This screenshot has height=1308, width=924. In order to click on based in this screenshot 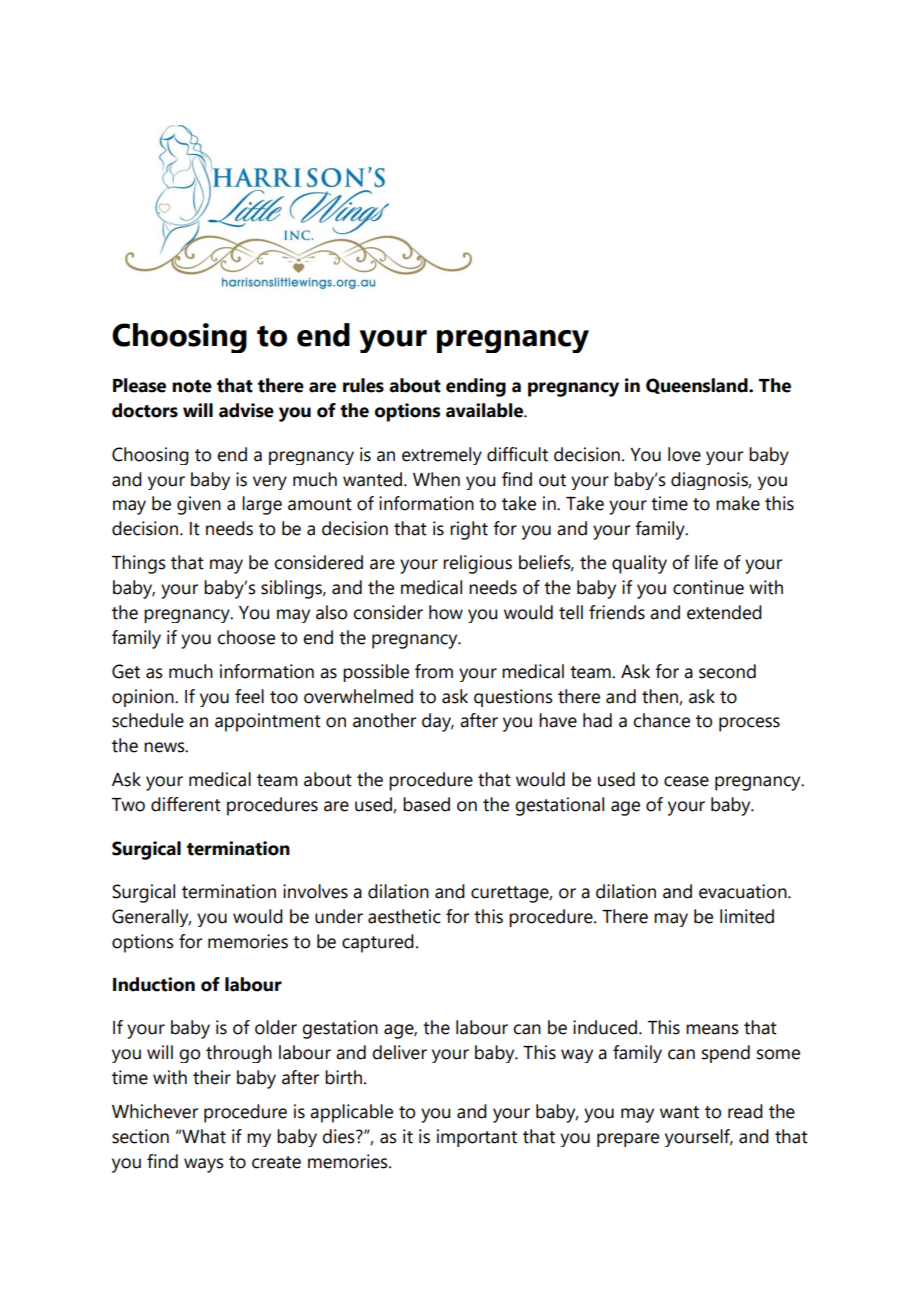, I will do `click(426, 804)`.
